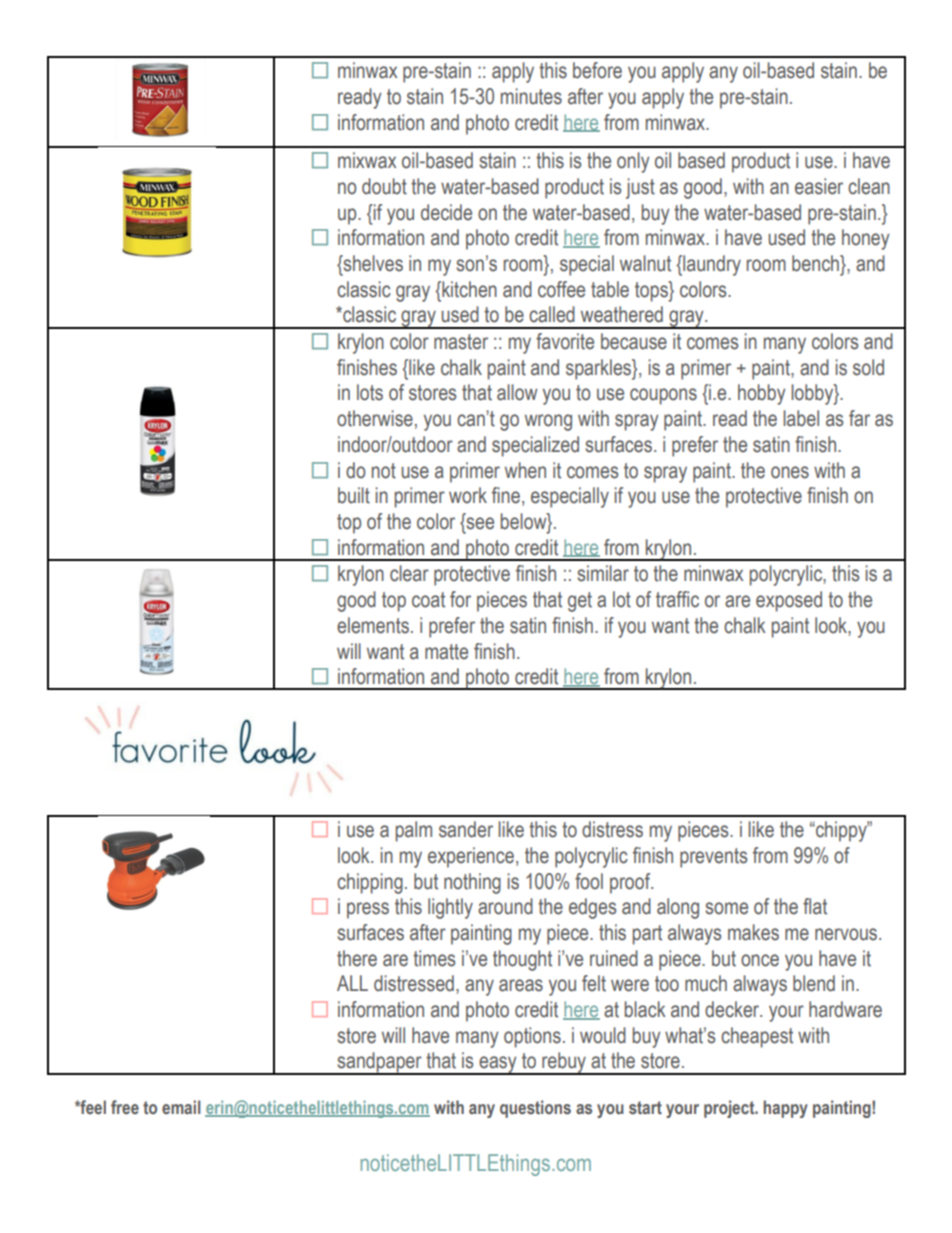 The width and height of the image is (952, 1233). I want to click on prevents, so click(713, 858).
